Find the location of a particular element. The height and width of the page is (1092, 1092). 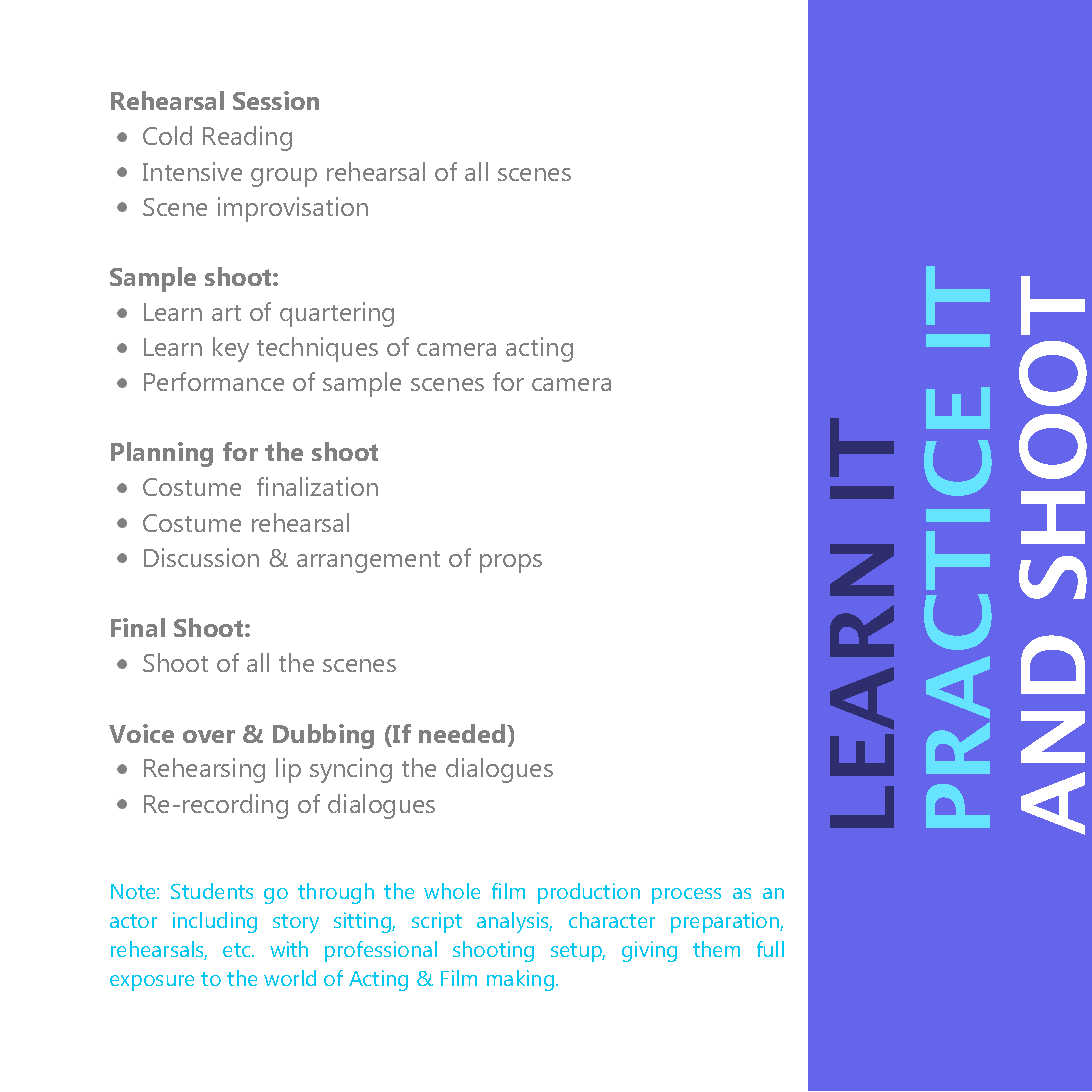

Session is located at coordinates (276, 100).
